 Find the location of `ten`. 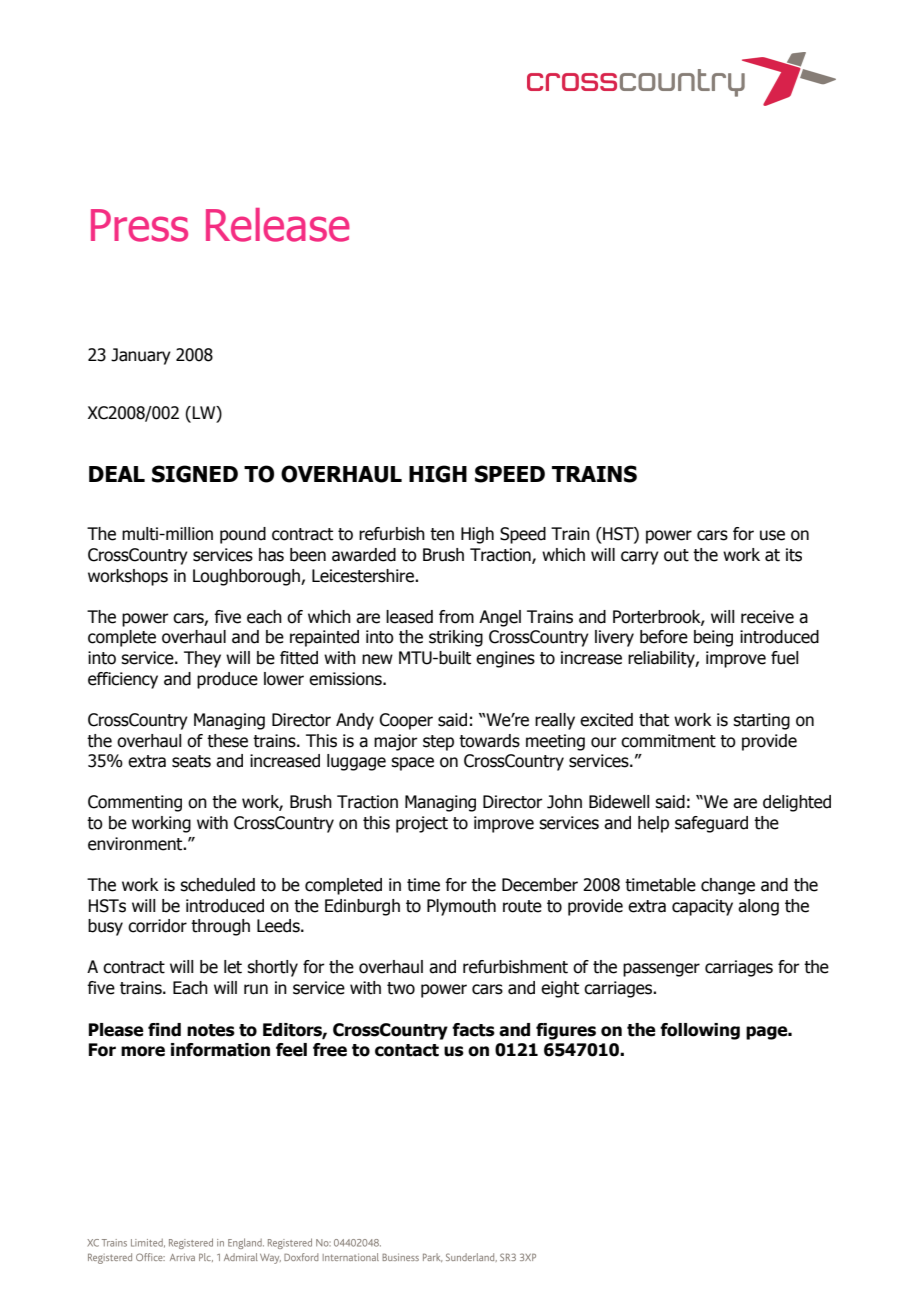

ten is located at coordinates (442, 534).
